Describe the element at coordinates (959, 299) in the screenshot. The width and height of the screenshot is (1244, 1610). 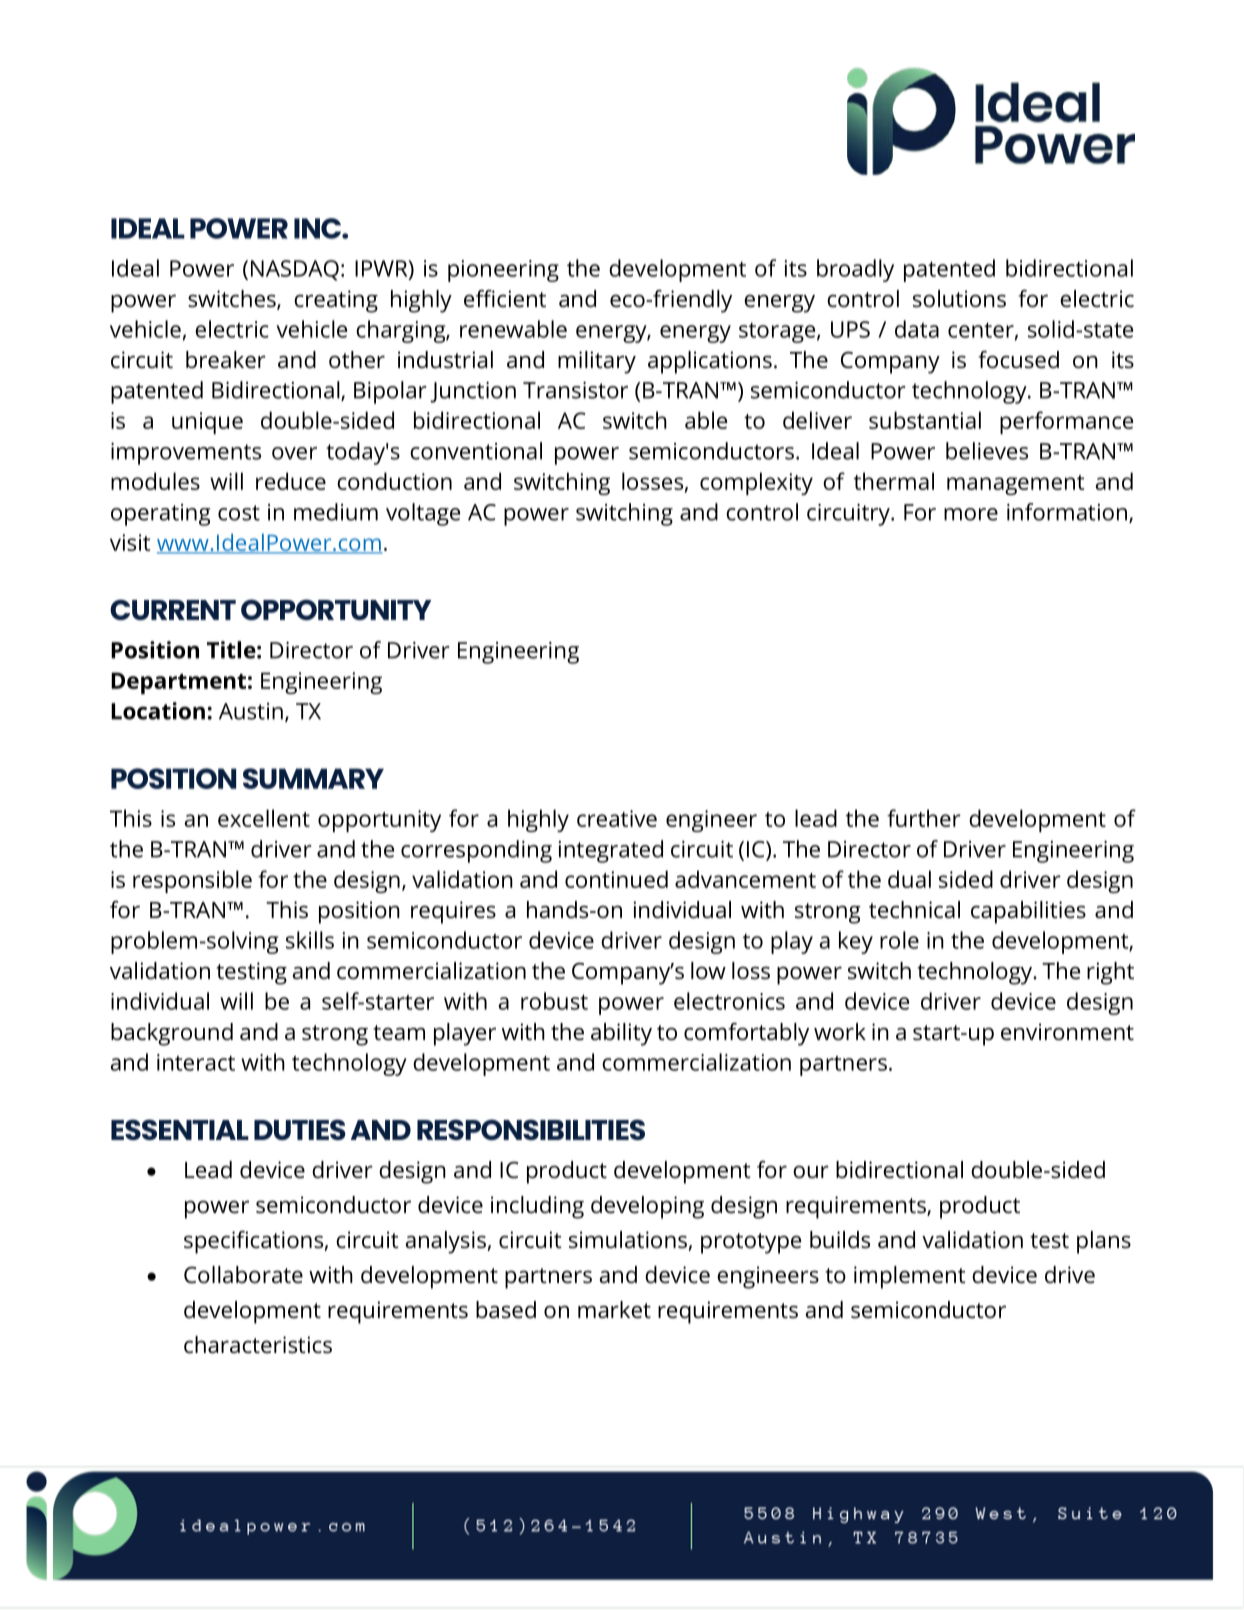
I see `solutions` at that location.
